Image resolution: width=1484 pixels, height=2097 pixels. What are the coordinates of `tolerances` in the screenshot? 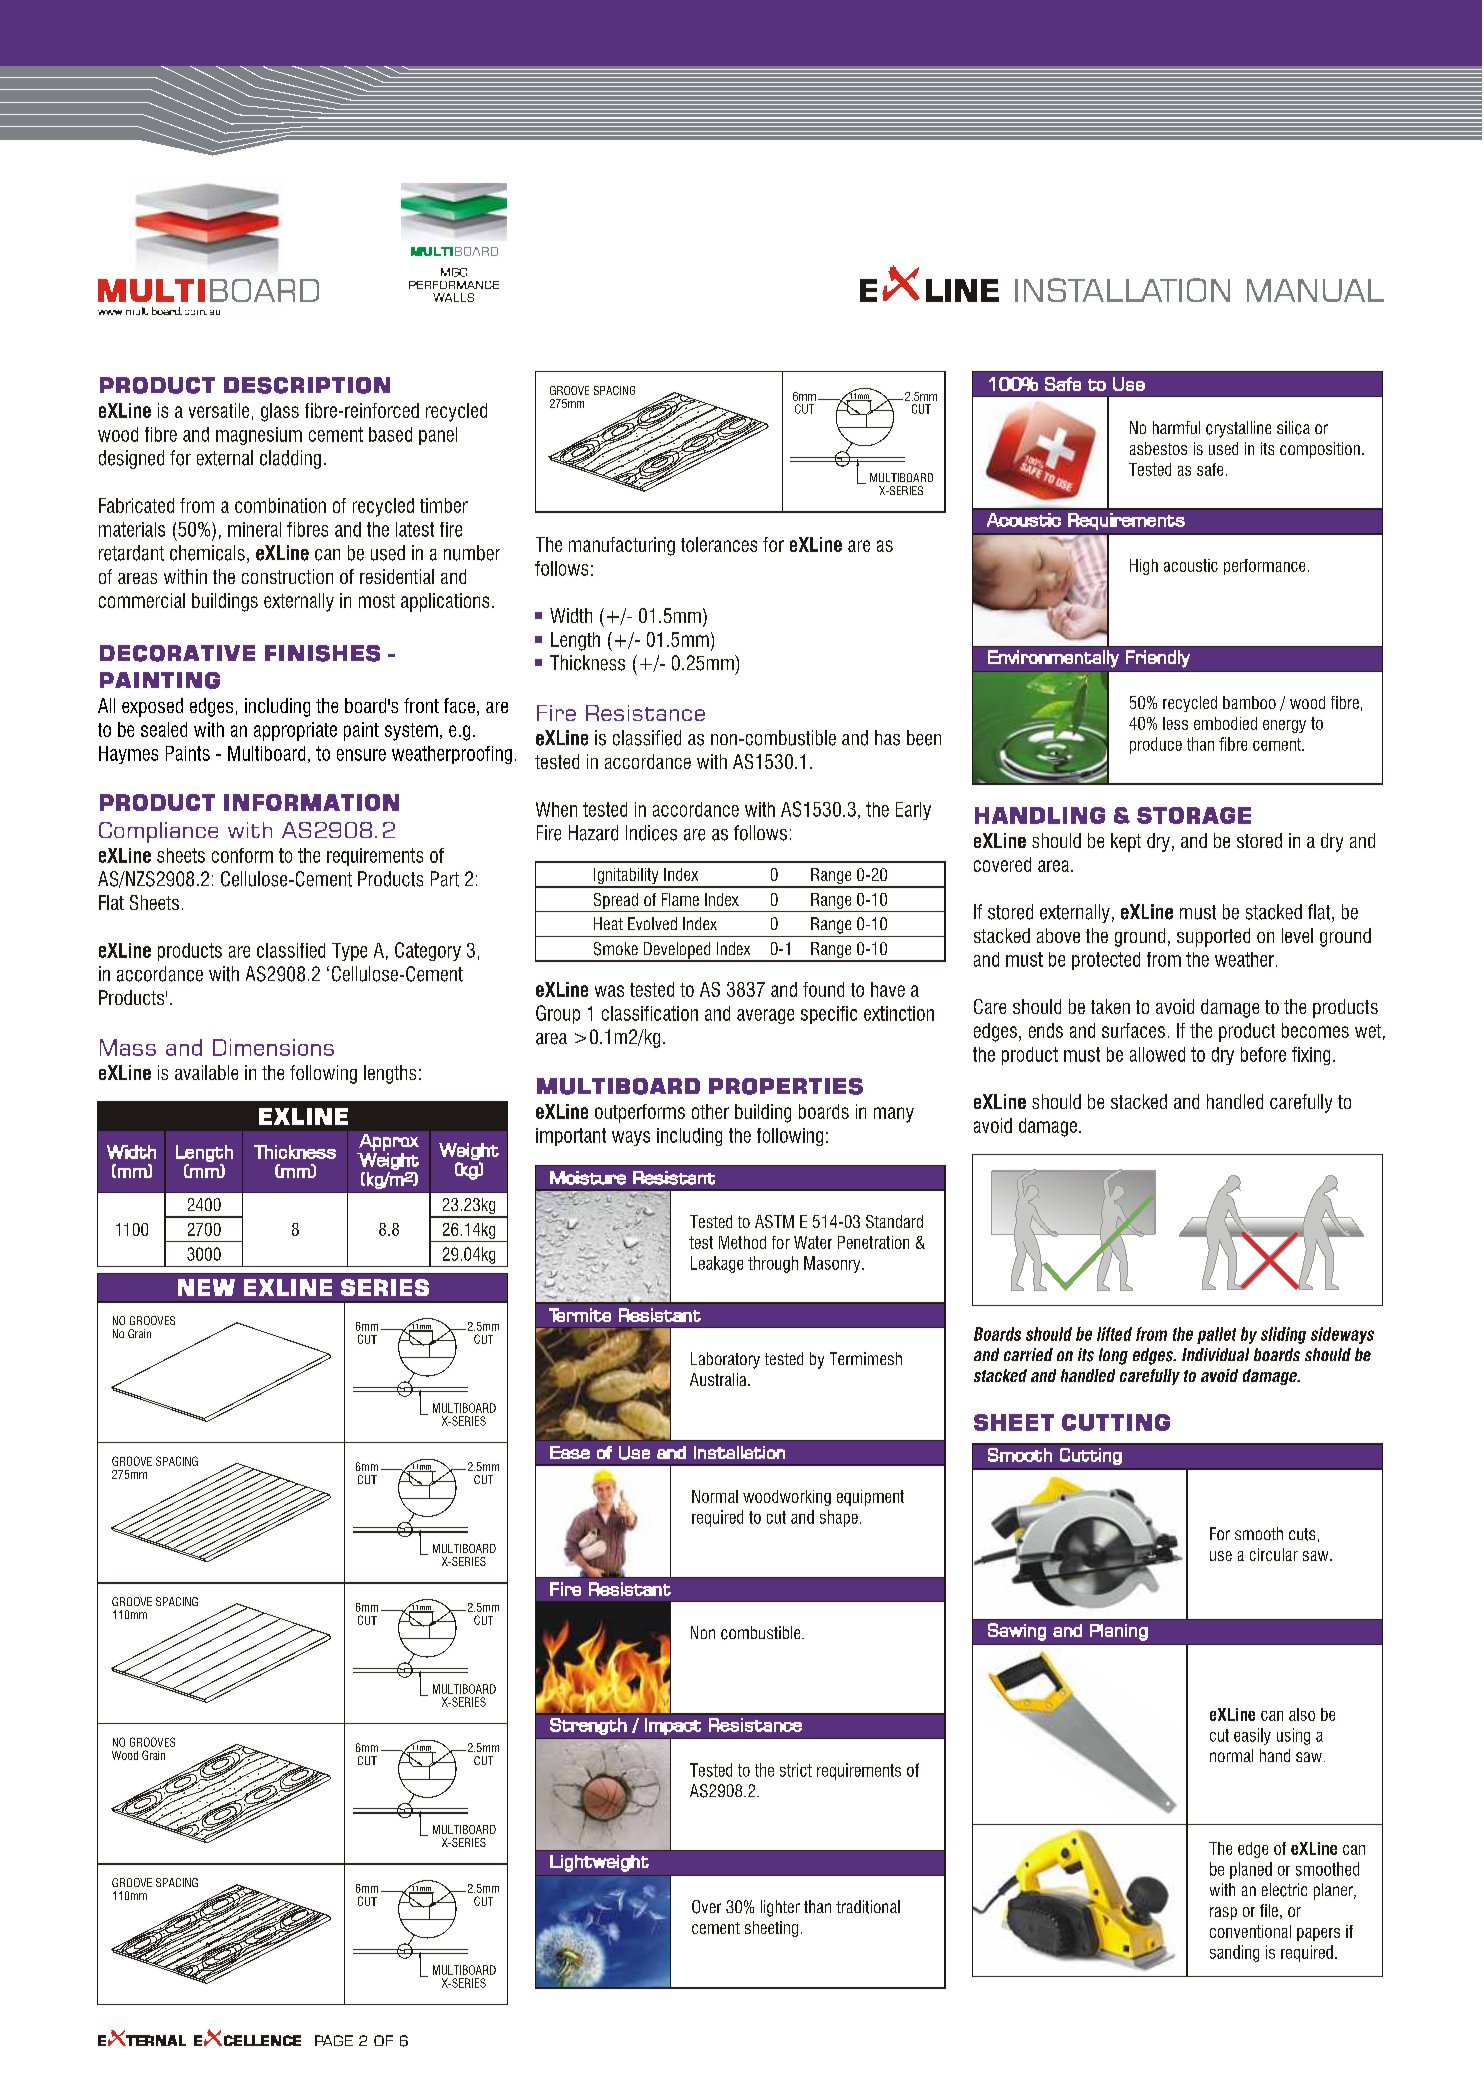 It's located at (719, 544).
